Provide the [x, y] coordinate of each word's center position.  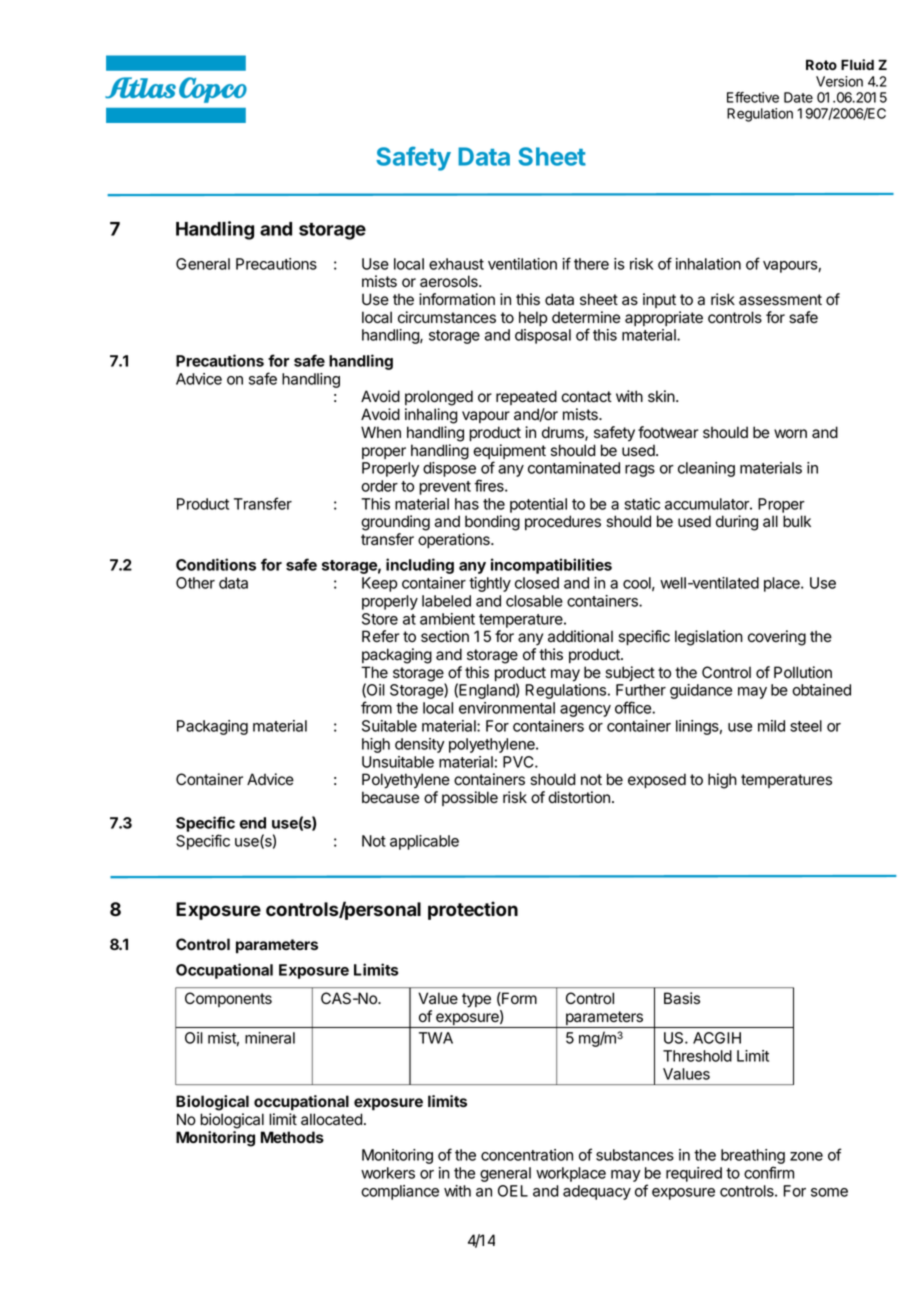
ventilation [522, 264]
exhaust [456, 264]
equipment [509, 453]
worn [790, 434]
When [381, 432]
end [253, 823]
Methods [292, 1137]
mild [771, 726]
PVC [519, 762]
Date [798, 97]
